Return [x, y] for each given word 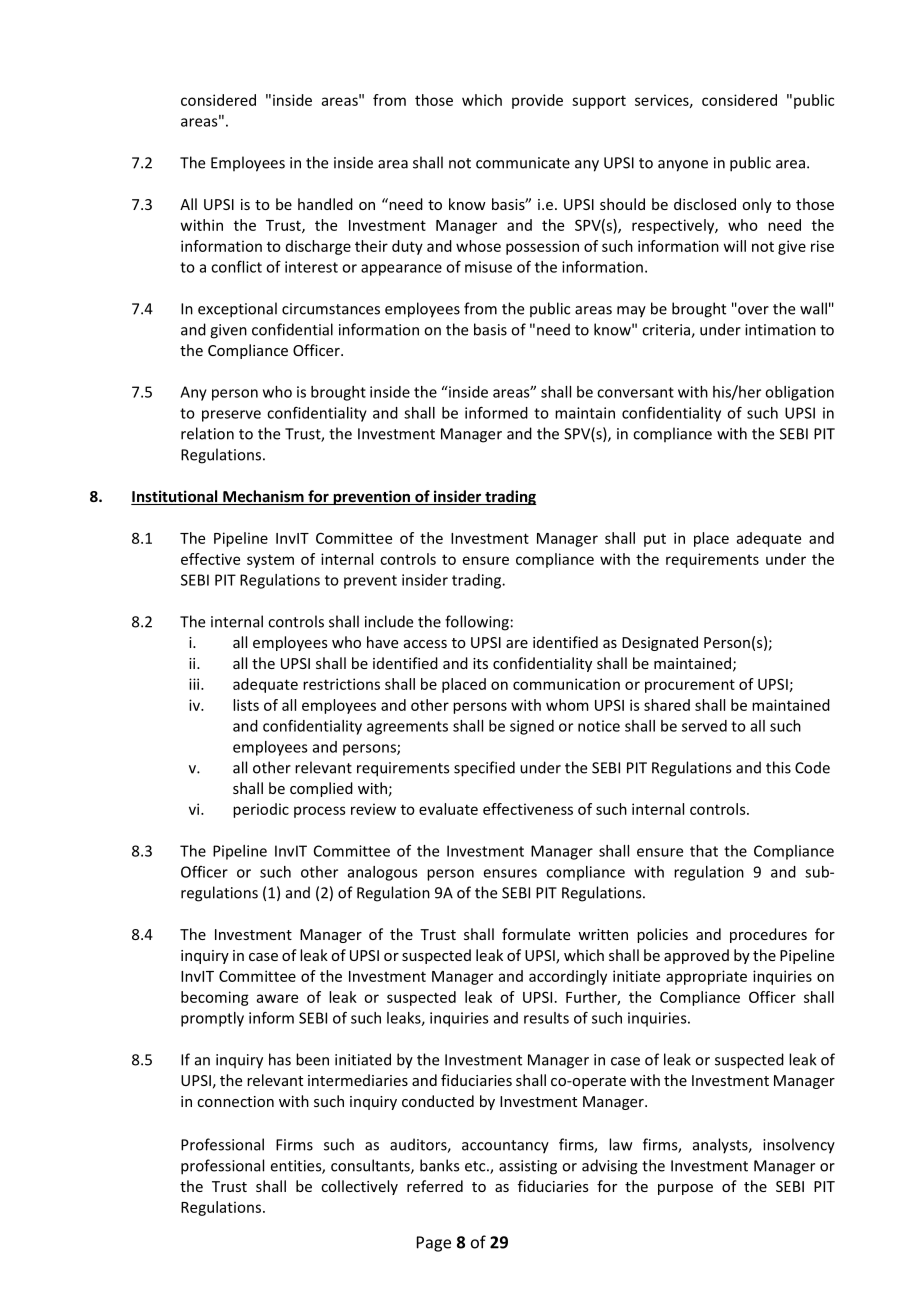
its [480, 663]
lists [246, 705]
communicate [523, 163]
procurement [690, 686]
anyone [683, 166]
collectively [359, 1187]
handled [325, 204]
